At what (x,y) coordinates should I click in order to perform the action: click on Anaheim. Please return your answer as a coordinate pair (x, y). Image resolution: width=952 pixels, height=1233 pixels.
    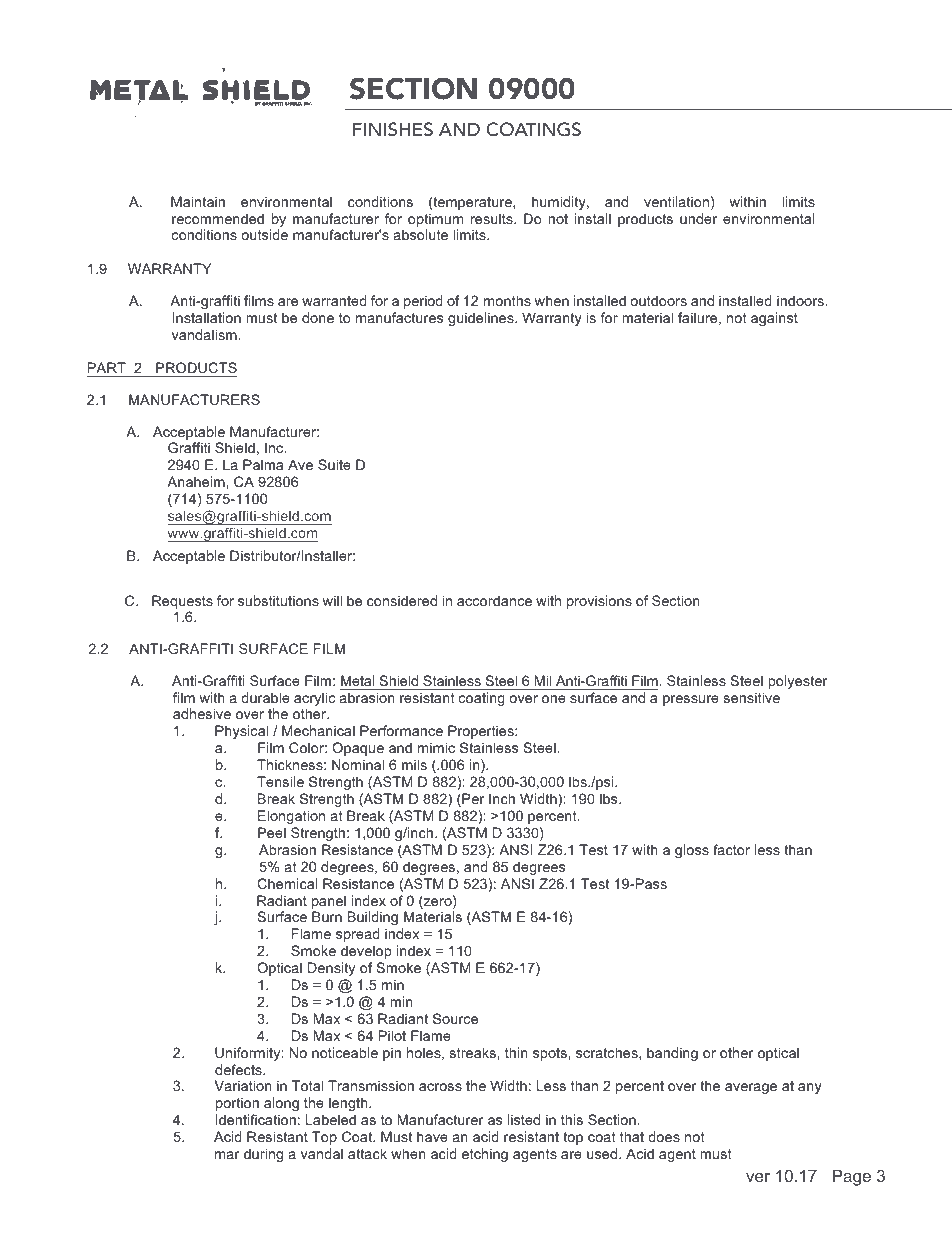
    Looking at the image, I should click on (197, 481).
